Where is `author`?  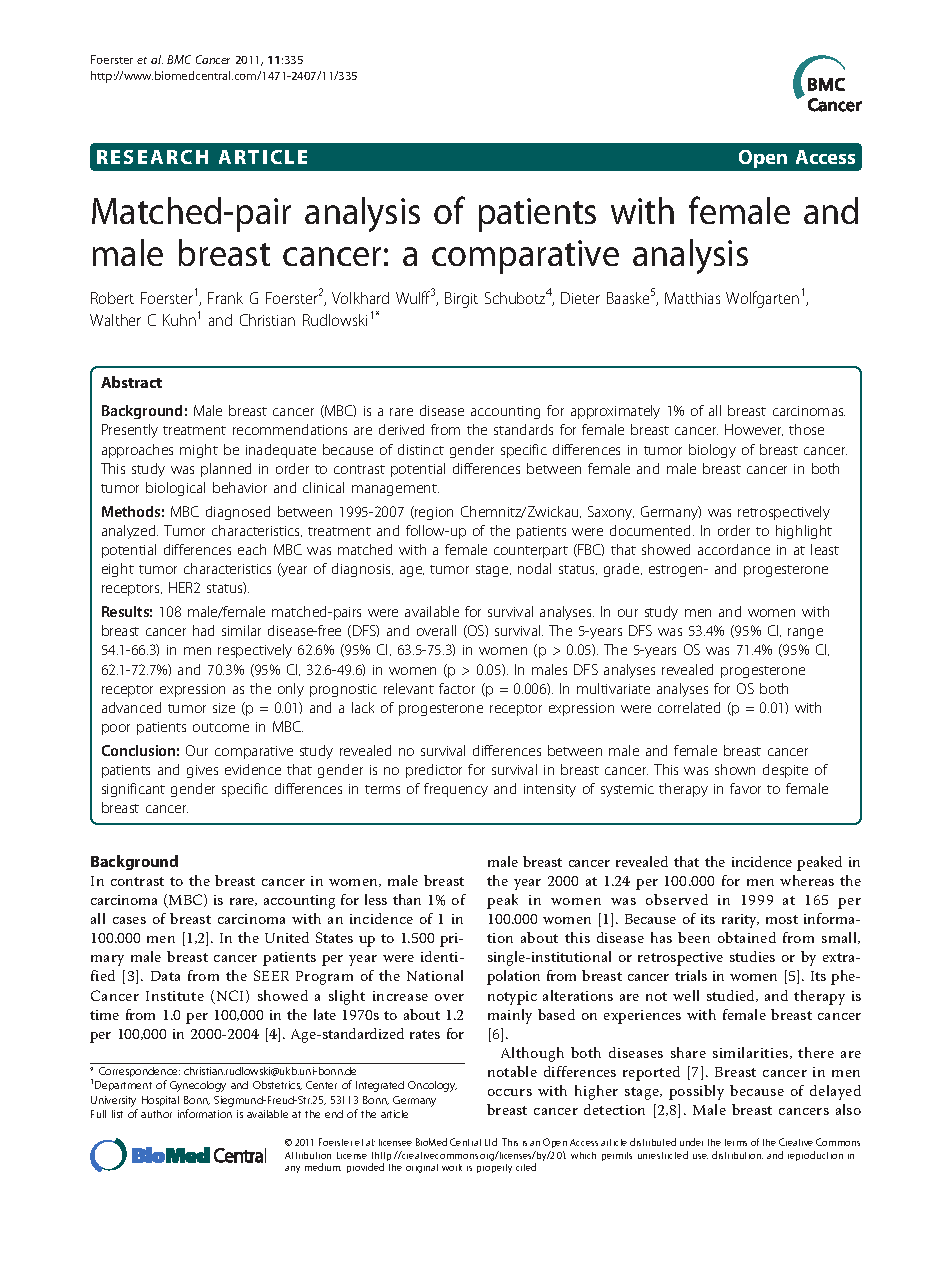 author is located at coordinates (156, 1114).
